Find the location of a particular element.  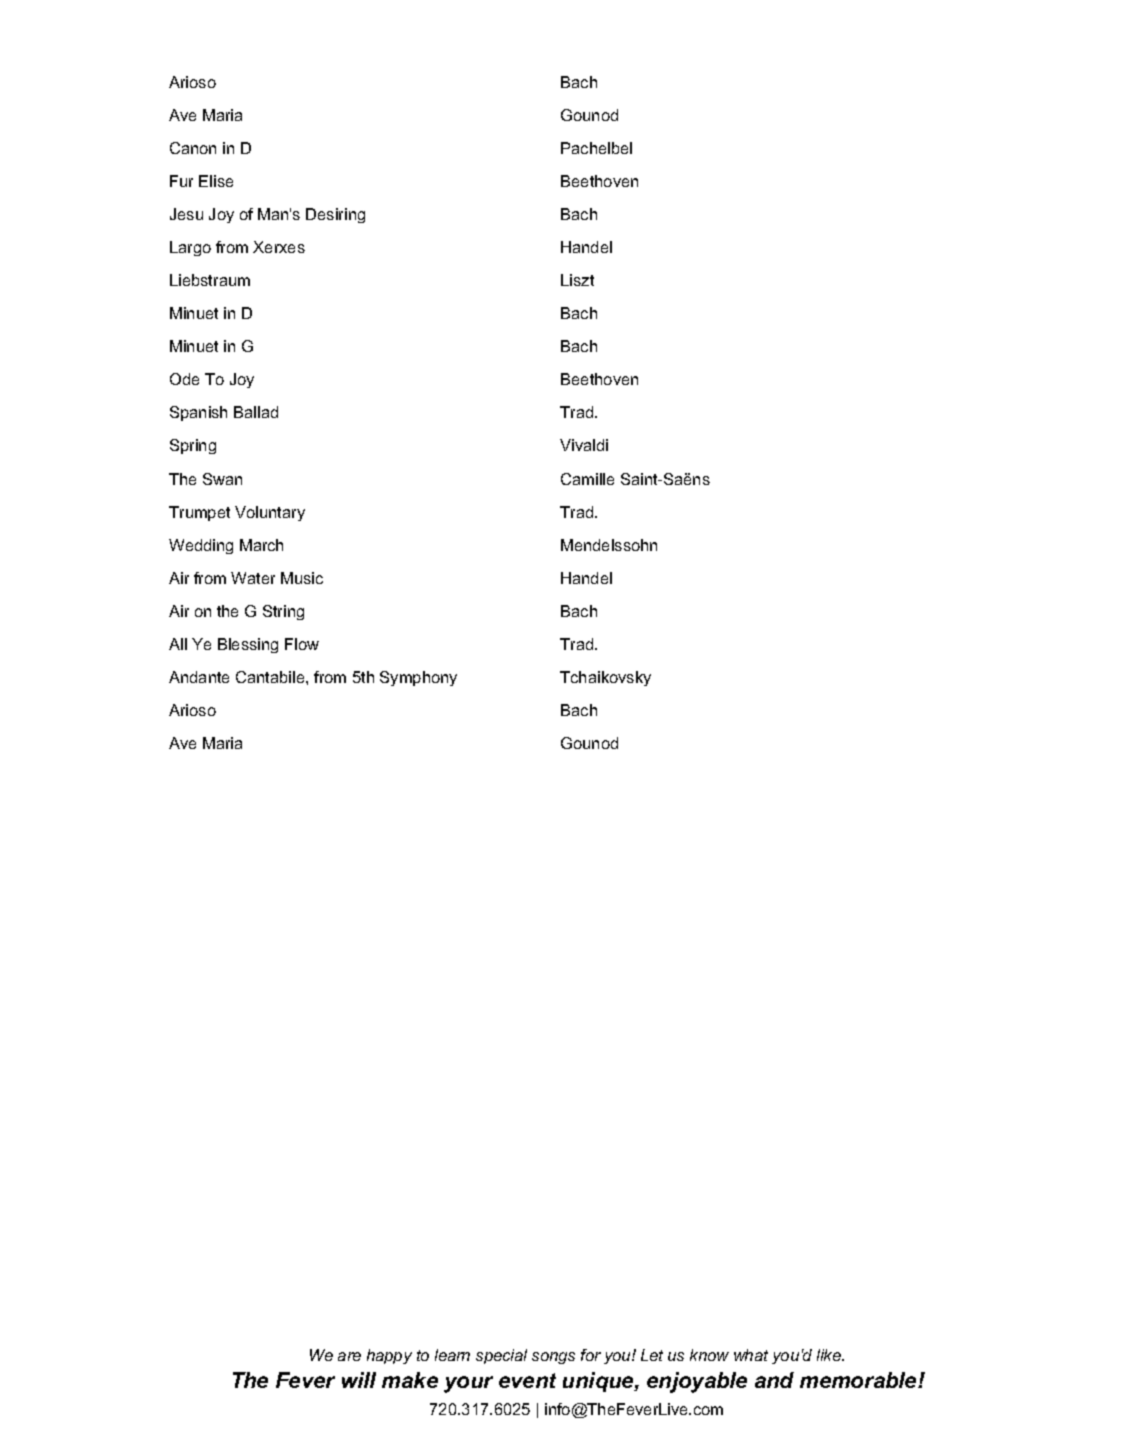

Elise is located at coordinates (216, 181).
